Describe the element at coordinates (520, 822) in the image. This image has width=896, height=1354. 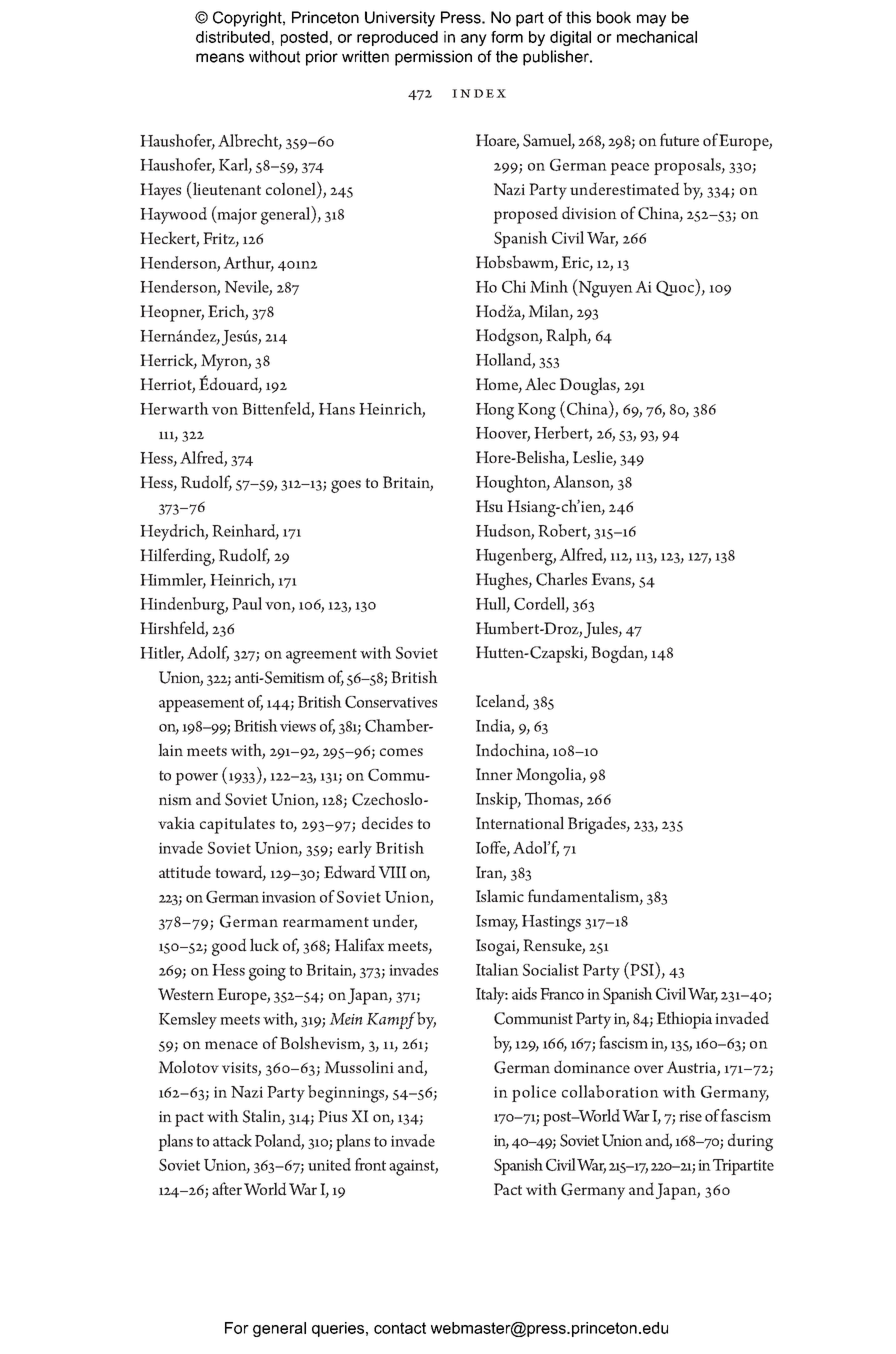
I see `International` at that location.
